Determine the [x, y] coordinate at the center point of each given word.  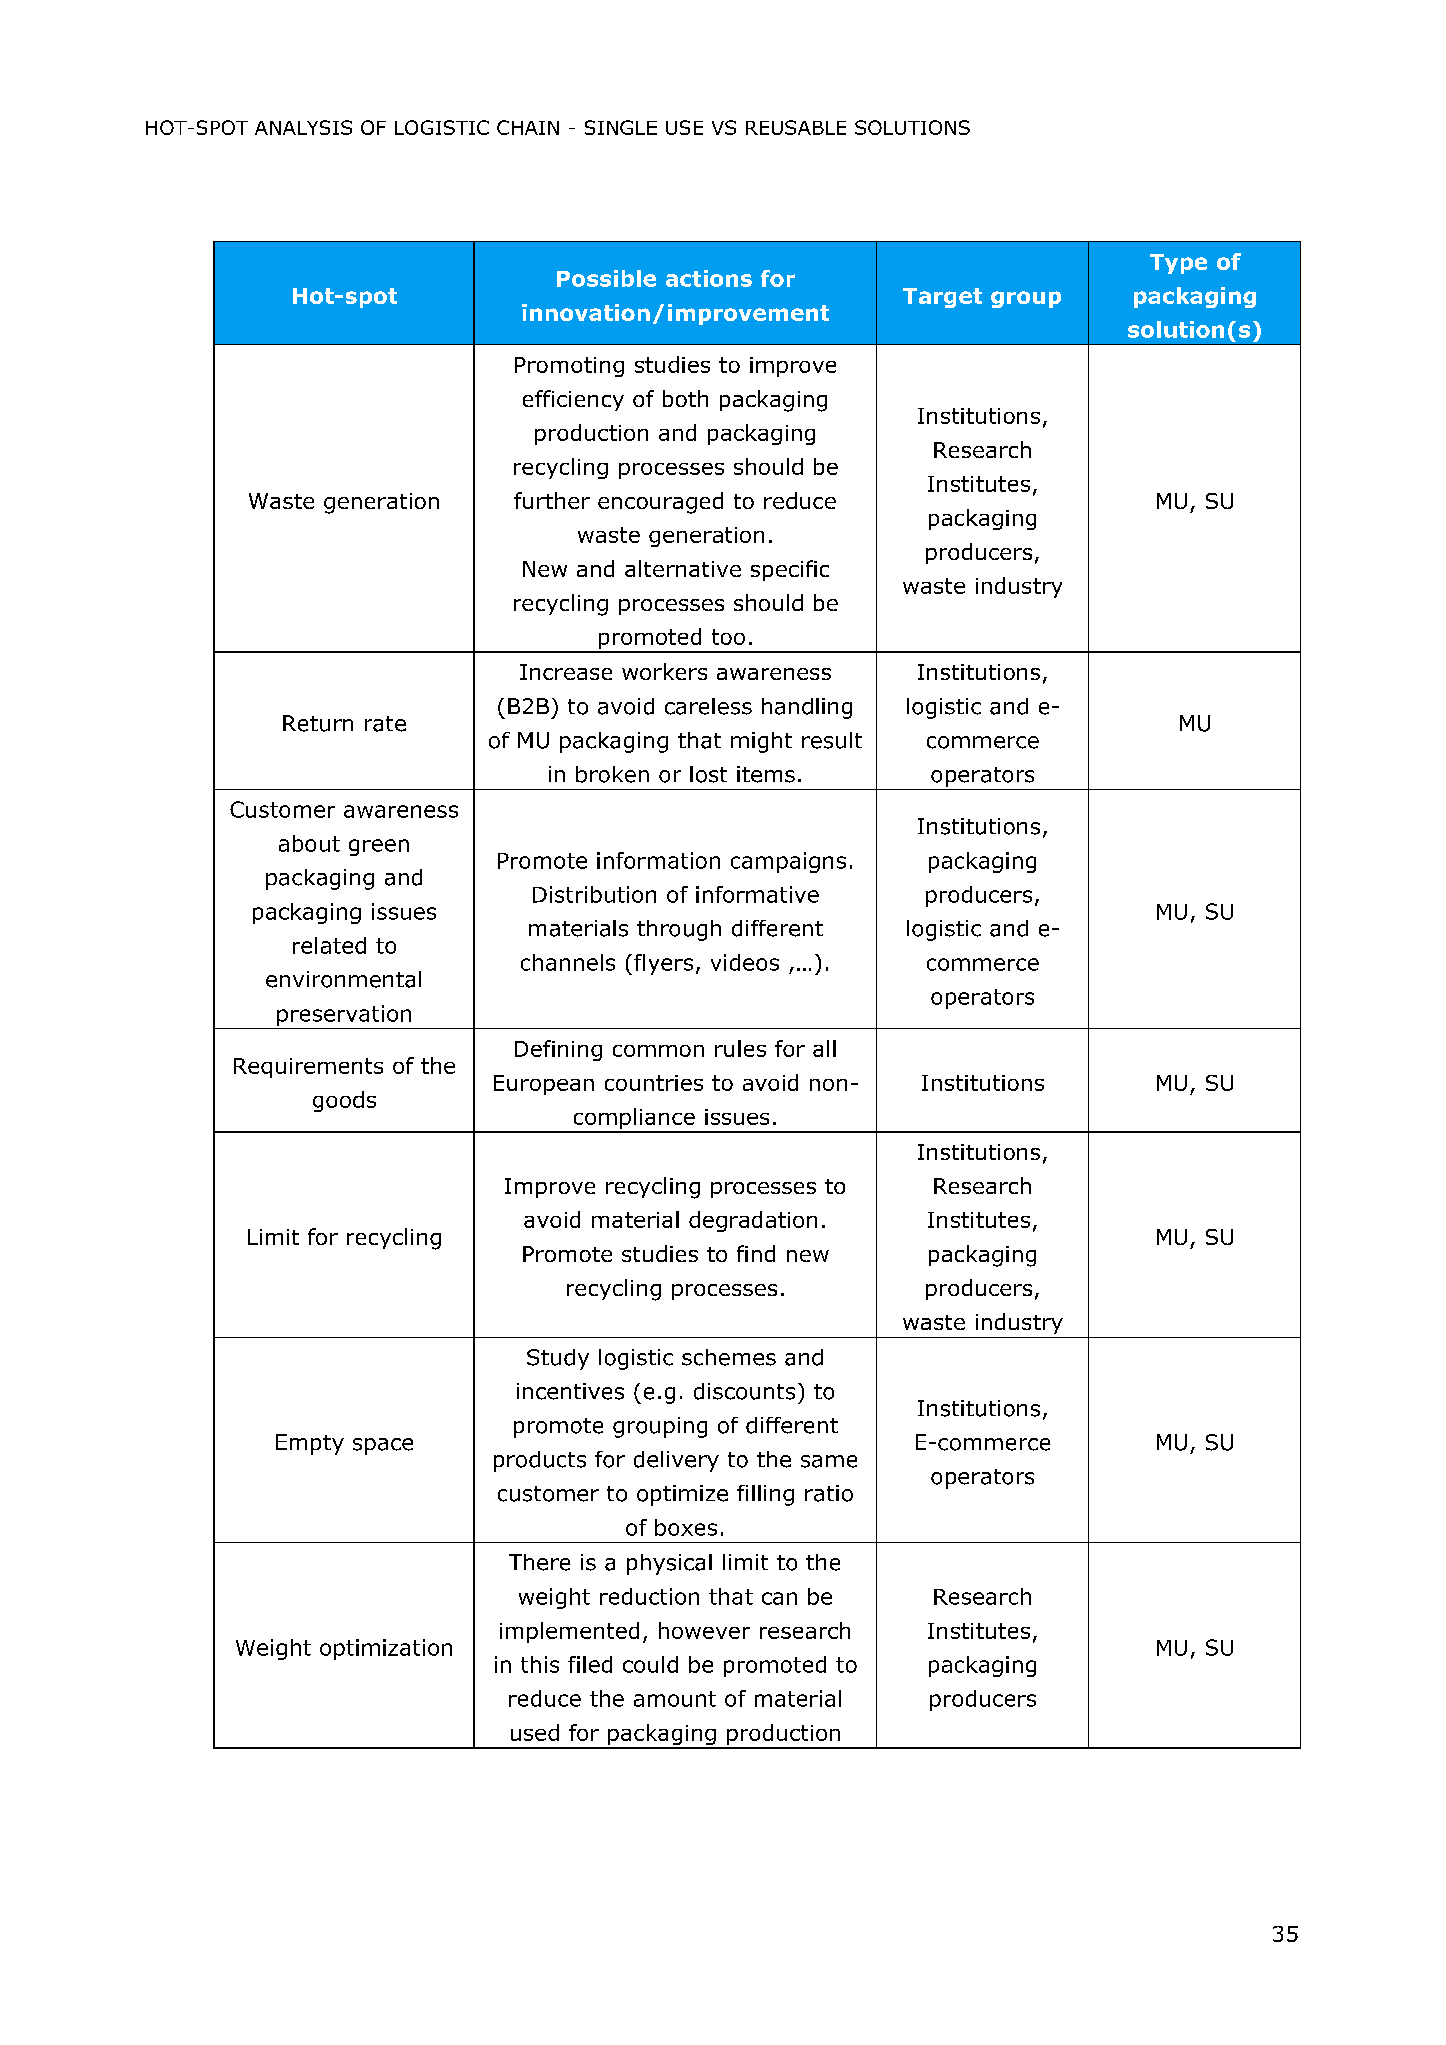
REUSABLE [796, 127]
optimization [386, 1649]
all [824, 1048]
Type [1178, 264]
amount [675, 1699]
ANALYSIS [303, 127]
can [779, 1598]
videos [745, 962]
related [329, 945]
